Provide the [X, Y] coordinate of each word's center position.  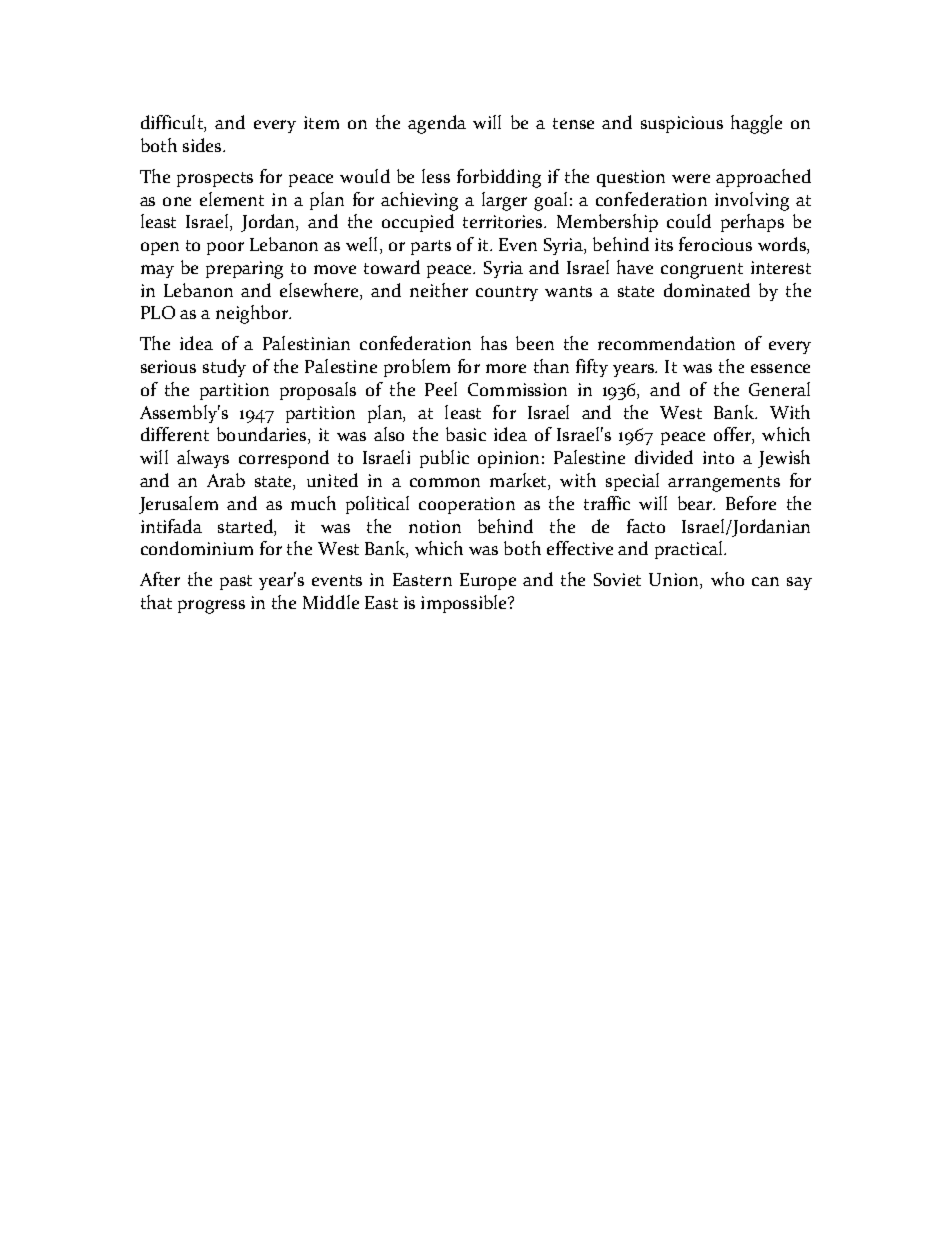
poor [225, 248]
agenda [437, 124]
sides [203, 145]
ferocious [715, 244]
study [224, 368]
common [445, 482]
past [236, 582]
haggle [756, 124]
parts [431, 247]
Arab [226, 480]
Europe [488, 581]
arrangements [724, 484]
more [506, 368]
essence [780, 368]
